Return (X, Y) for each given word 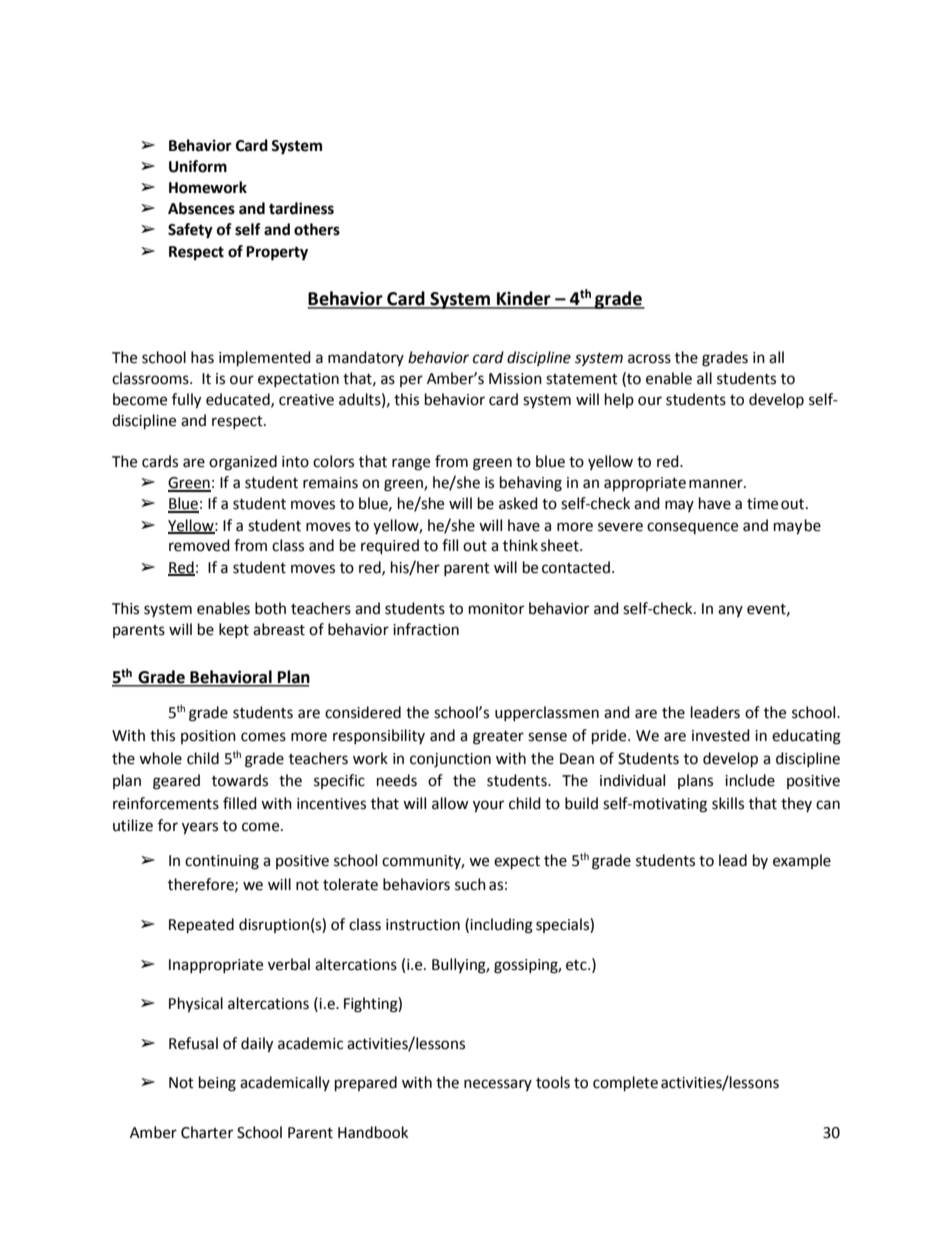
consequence (692, 528)
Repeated (201, 926)
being (217, 1084)
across (649, 359)
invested (721, 735)
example (802, 861)
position (208, 737)
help (619, 400)
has (202, 357)
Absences (201, 208)
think (520, 545)
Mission (515, 379)
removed (199, 545)
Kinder (524, 299)
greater (498, 738)
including (501, 926)
